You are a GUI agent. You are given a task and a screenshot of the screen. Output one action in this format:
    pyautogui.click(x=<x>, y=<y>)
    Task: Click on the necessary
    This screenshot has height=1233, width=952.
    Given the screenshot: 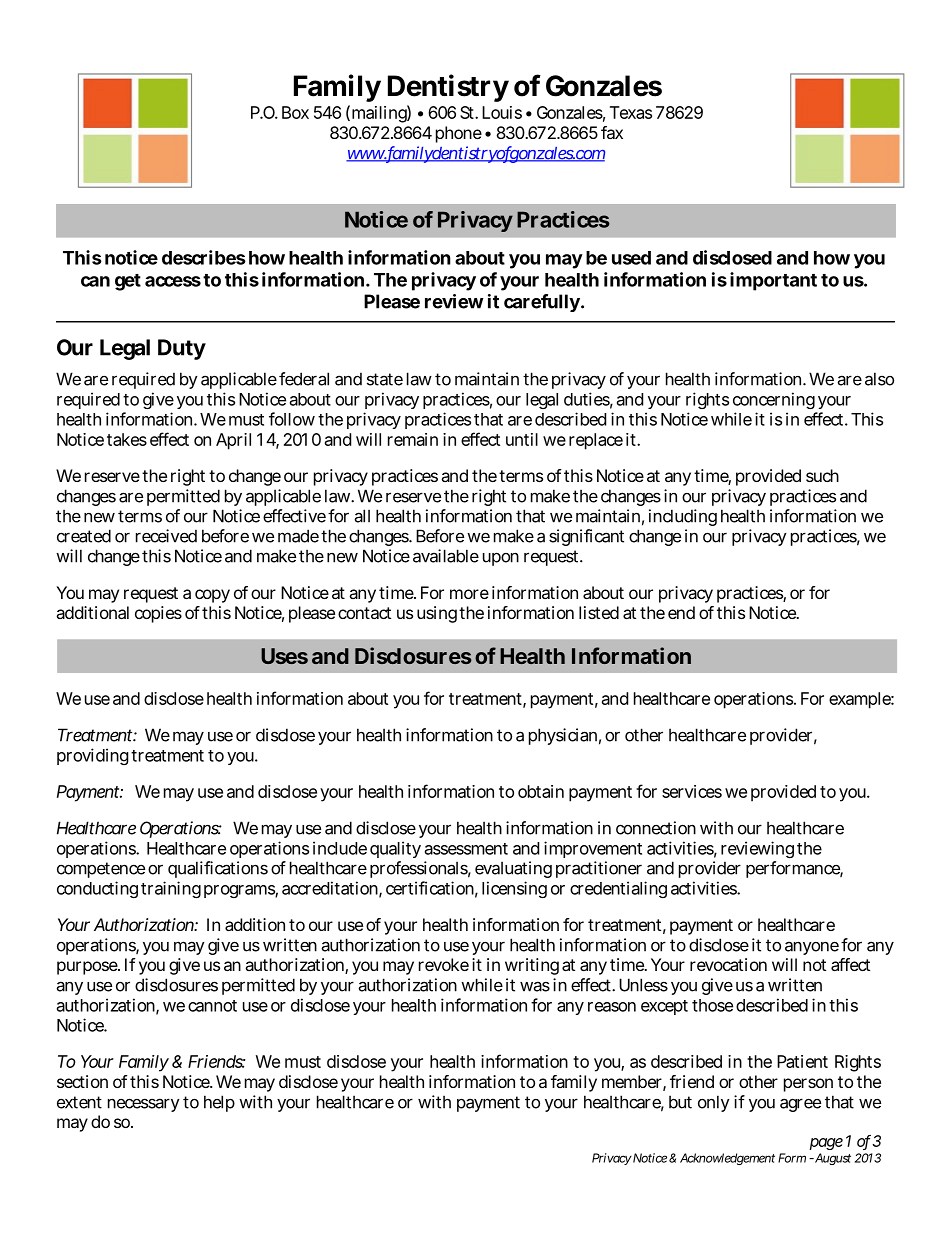 What is the action you would take?
    pyautogui.click(x=144, y=1105)
